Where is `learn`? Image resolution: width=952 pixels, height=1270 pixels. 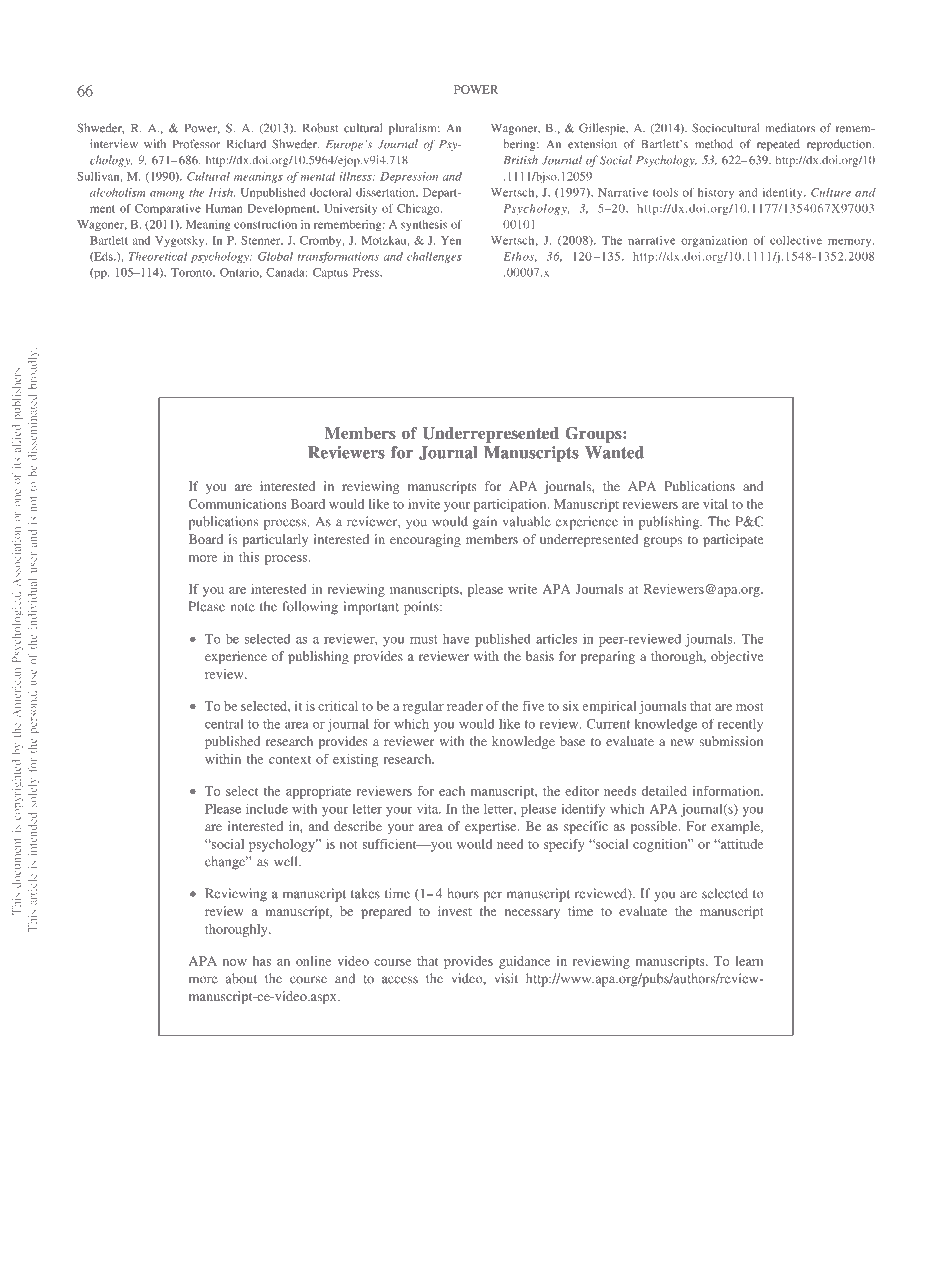
learn is located at coordinates (749, 961).
